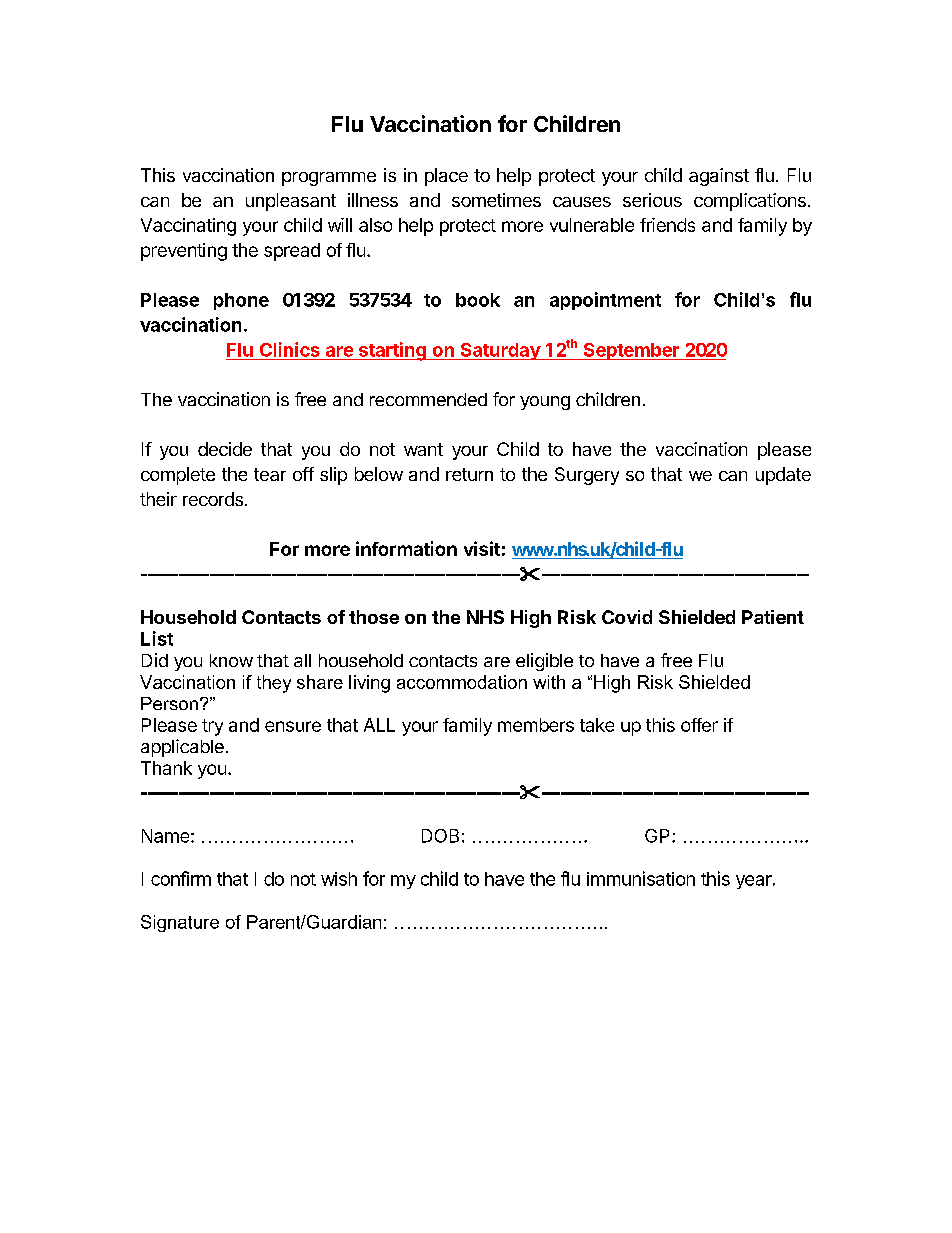 This screenshot has width=952, height=1233. What do you see at coordinates (482, 548) in the screenshot?
I see `visit` at bounding box center [482, 548].
